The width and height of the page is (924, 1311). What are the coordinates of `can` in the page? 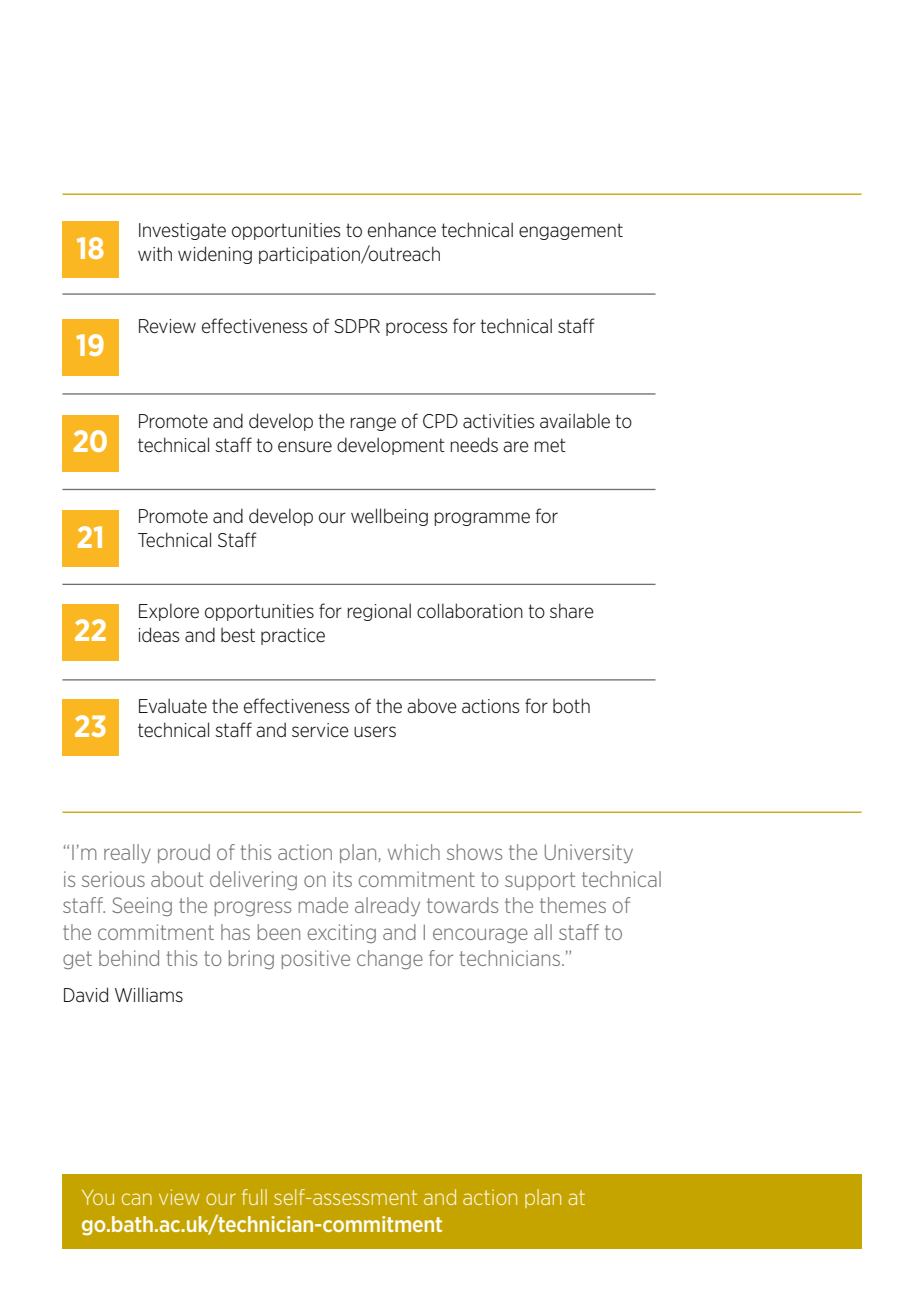 It's located at (137, 1199).
